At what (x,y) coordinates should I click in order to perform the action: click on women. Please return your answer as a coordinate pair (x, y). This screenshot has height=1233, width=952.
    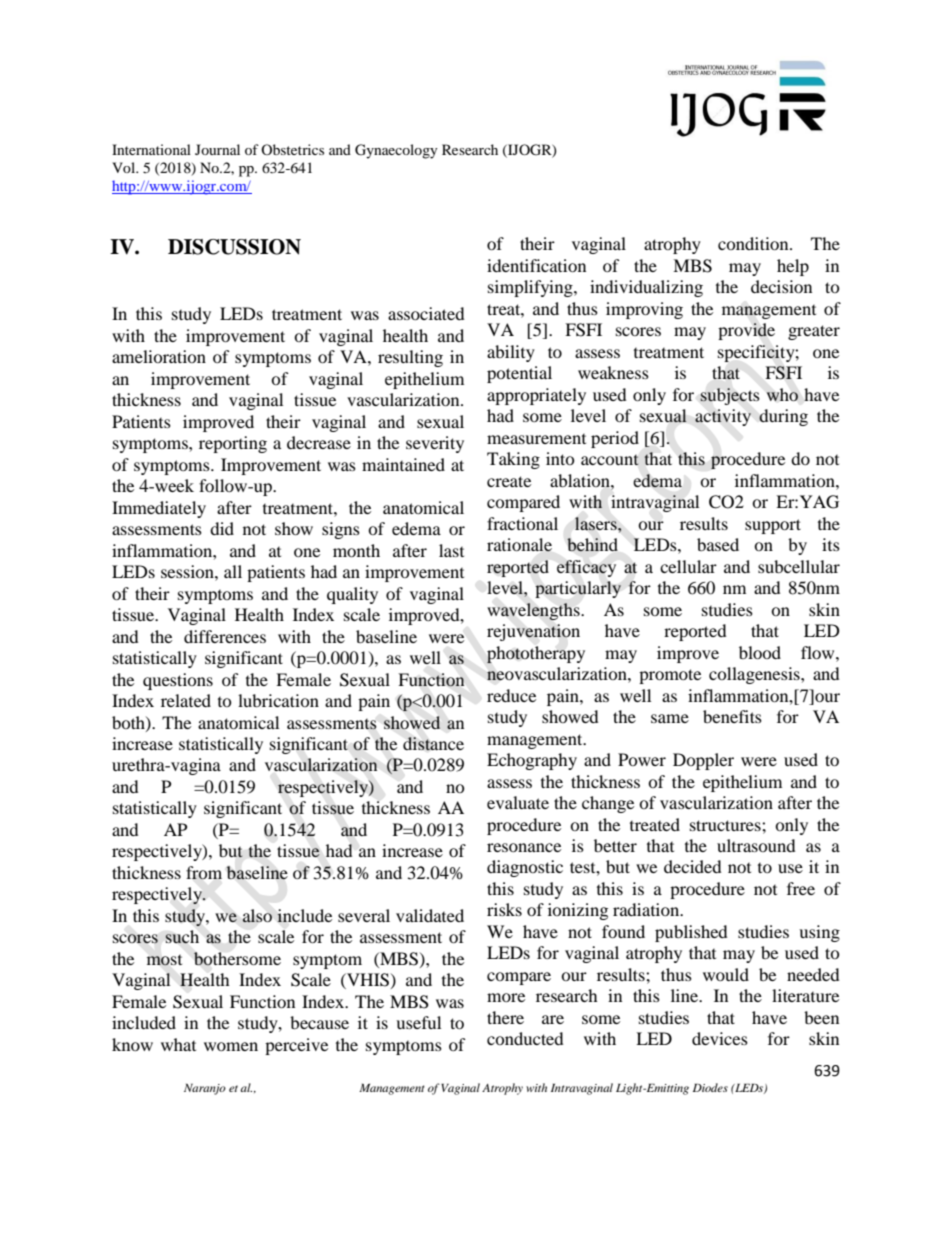
    Looking at the image, I should click on (231, 1046).
